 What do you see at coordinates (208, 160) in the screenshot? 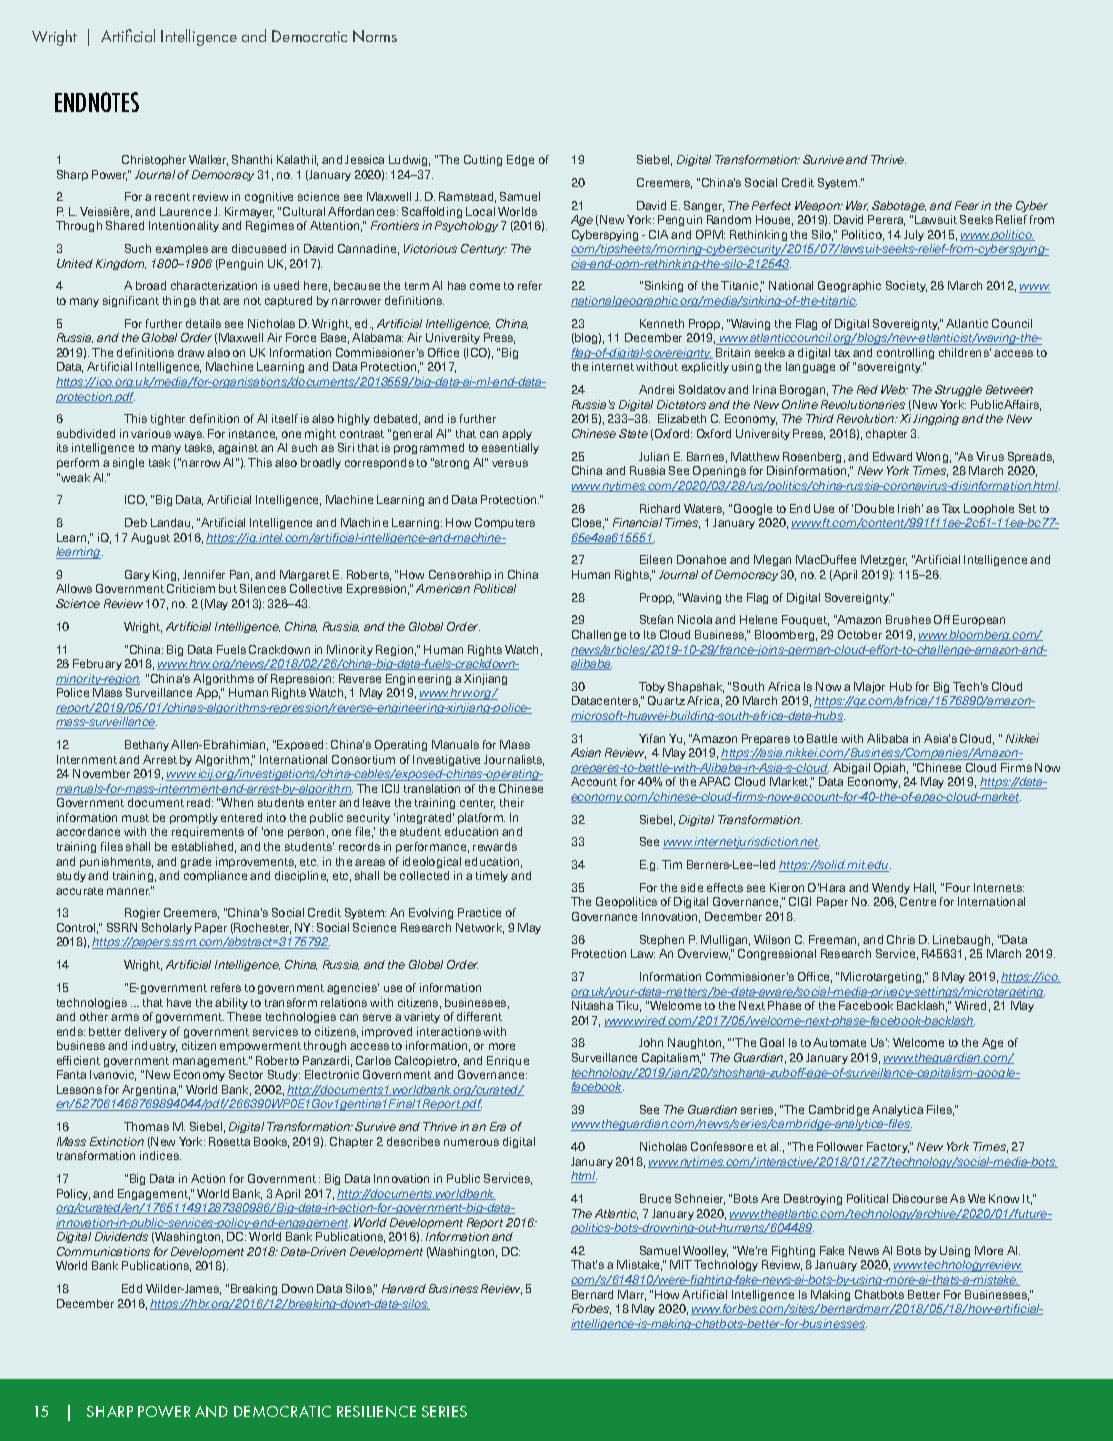
I see `Walker` at bounding box center [208, 160].
